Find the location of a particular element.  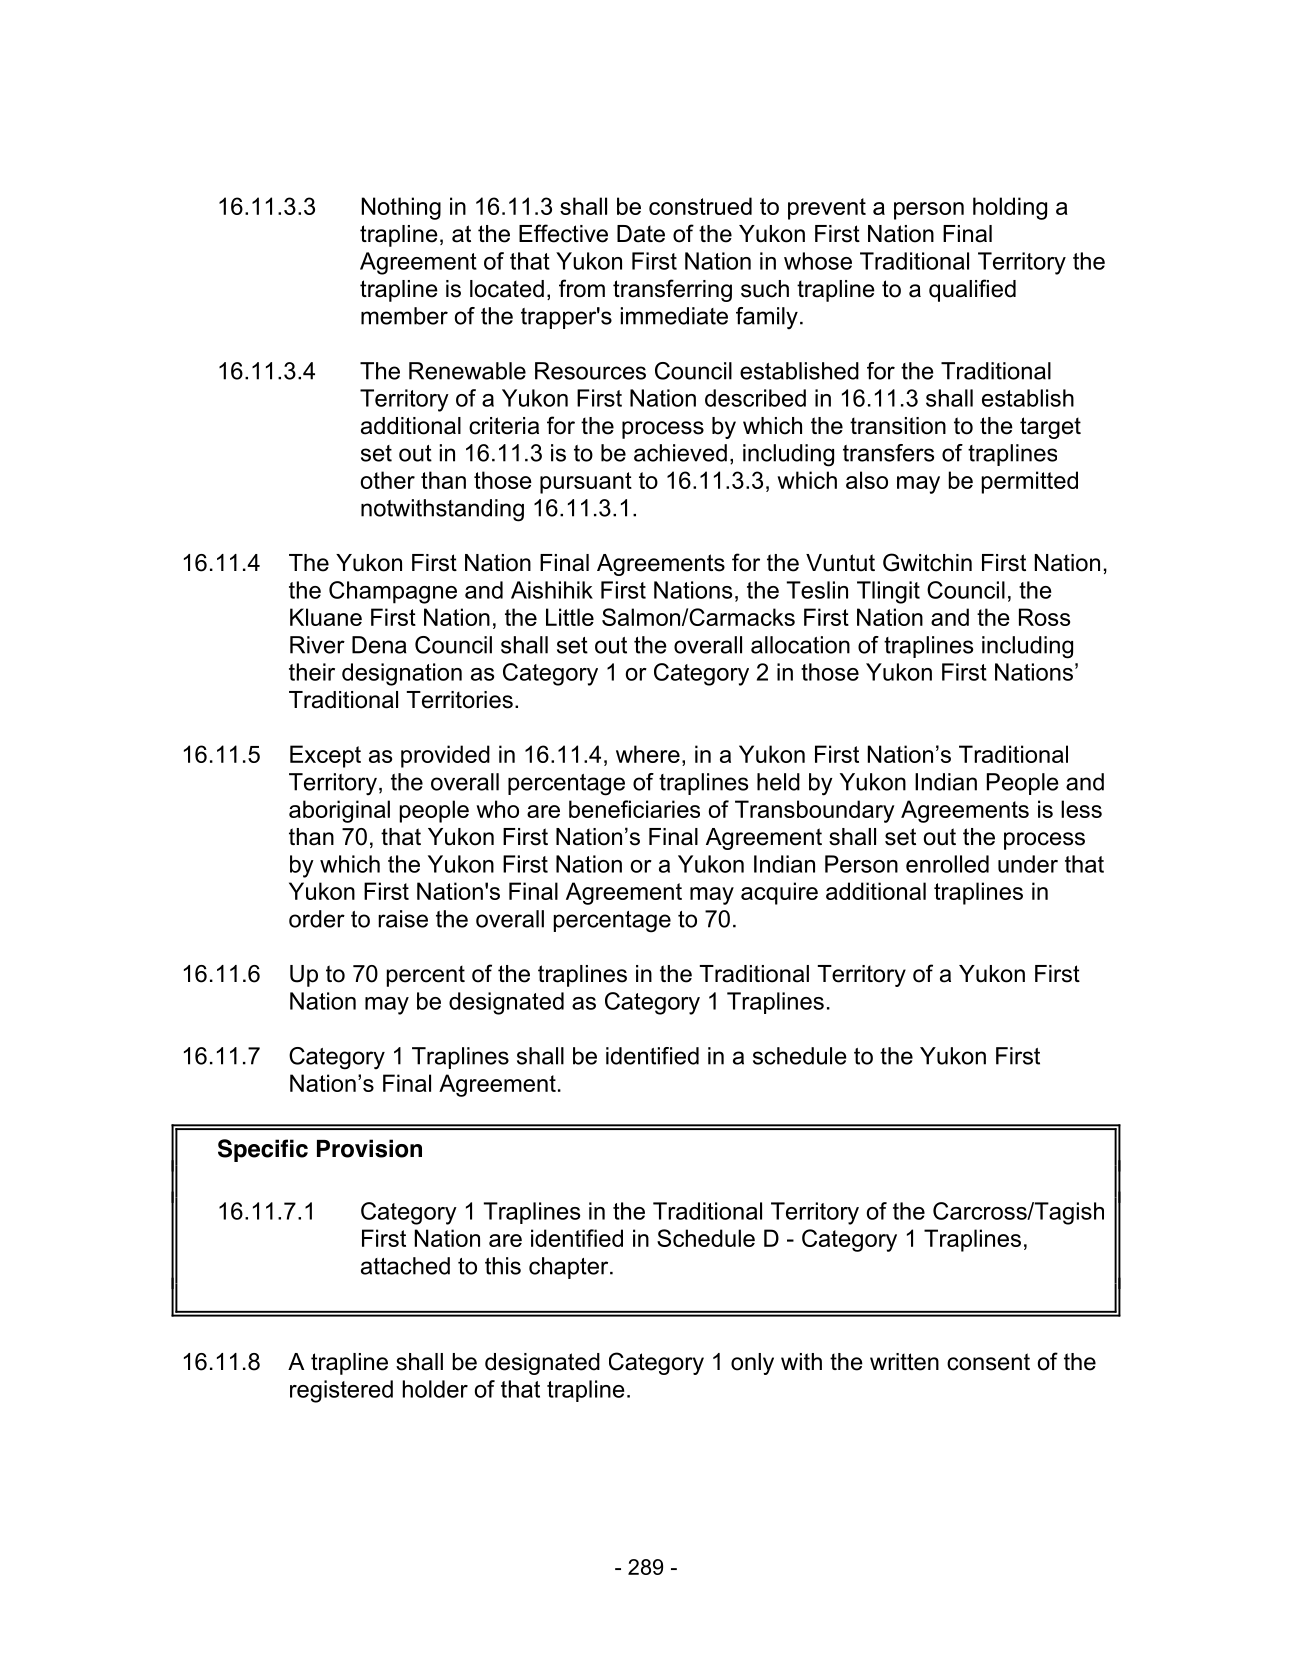

aboriginal is located at coordinates (339, 811).
